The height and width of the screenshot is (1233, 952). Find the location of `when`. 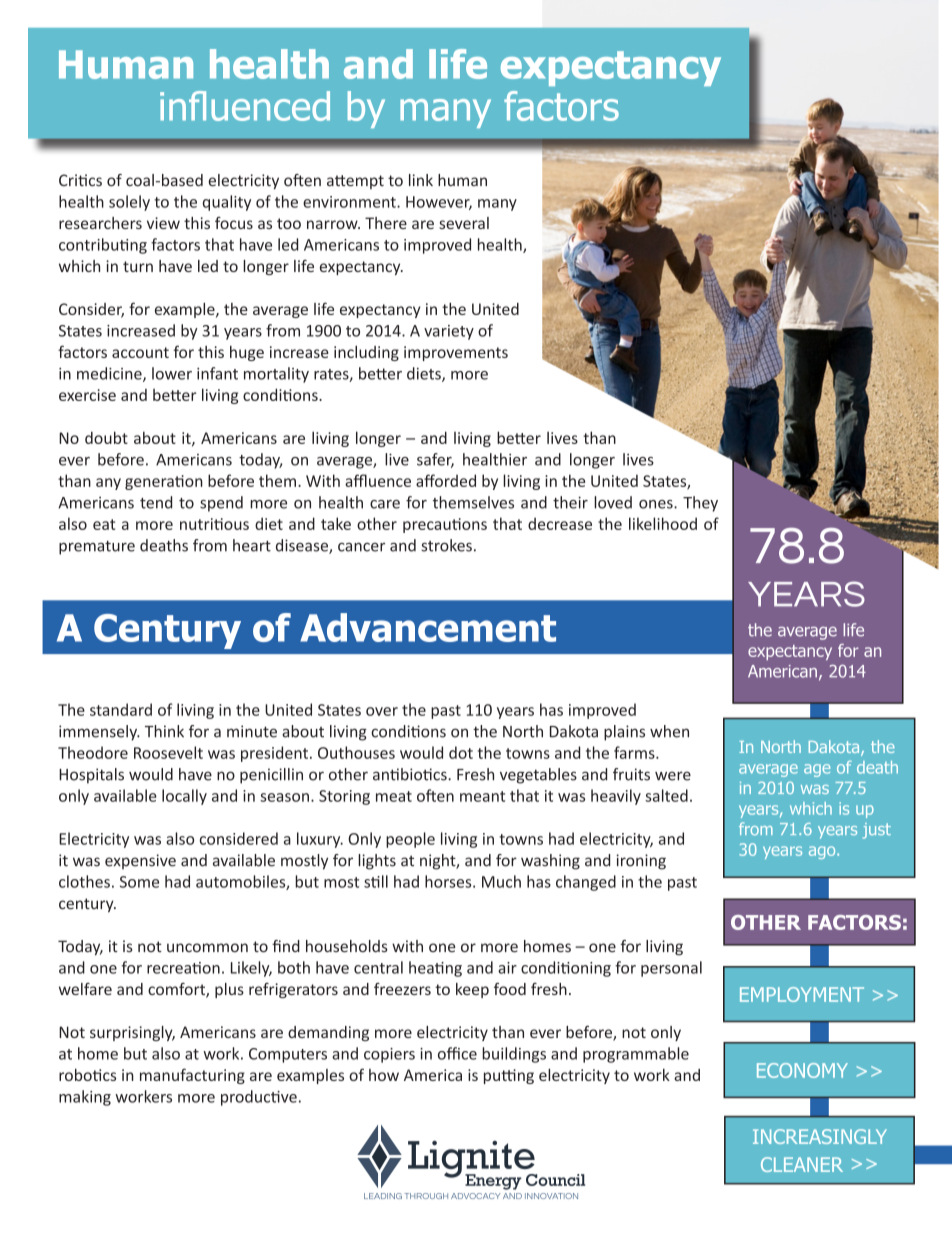

when is located at coordinates (669, 731).
